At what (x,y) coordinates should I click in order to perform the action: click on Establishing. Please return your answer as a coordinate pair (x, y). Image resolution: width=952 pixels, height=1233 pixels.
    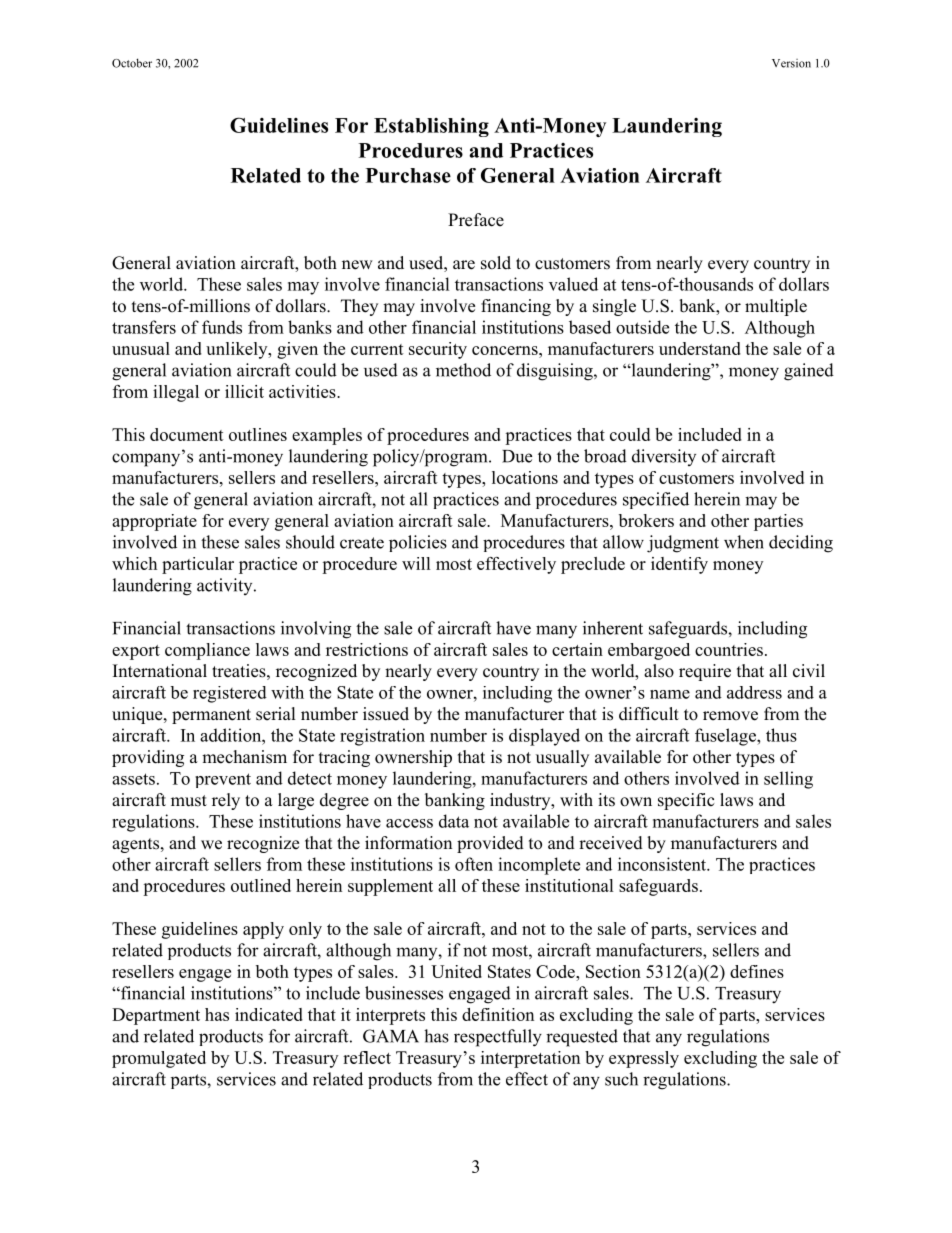
    Looking at the image, I should click on (431, 127).
